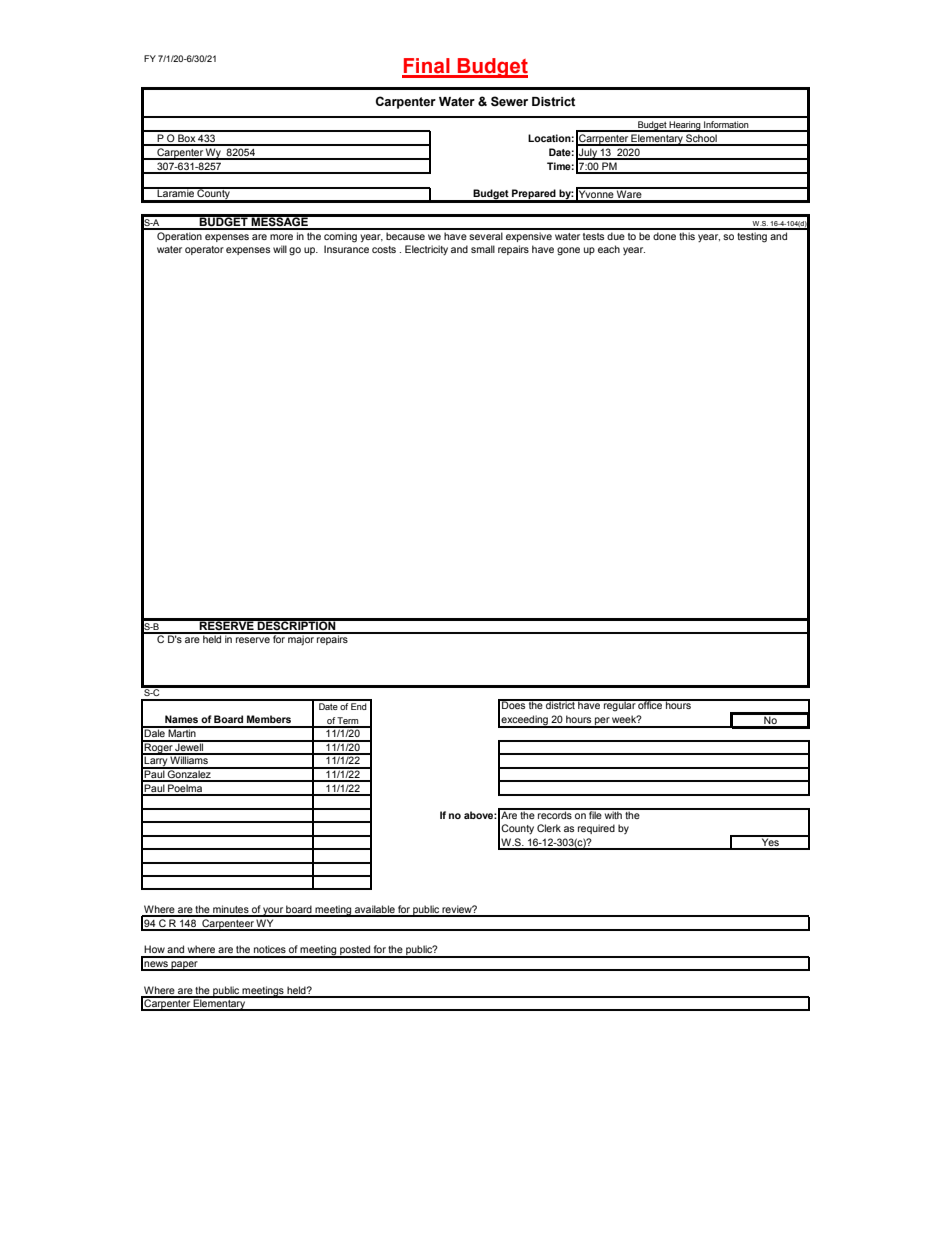 The height and width of the image is (1233, 952). What do you see at coordinates (514, 704) in the image?
I see `Does` at bounding box center [514, 704].
